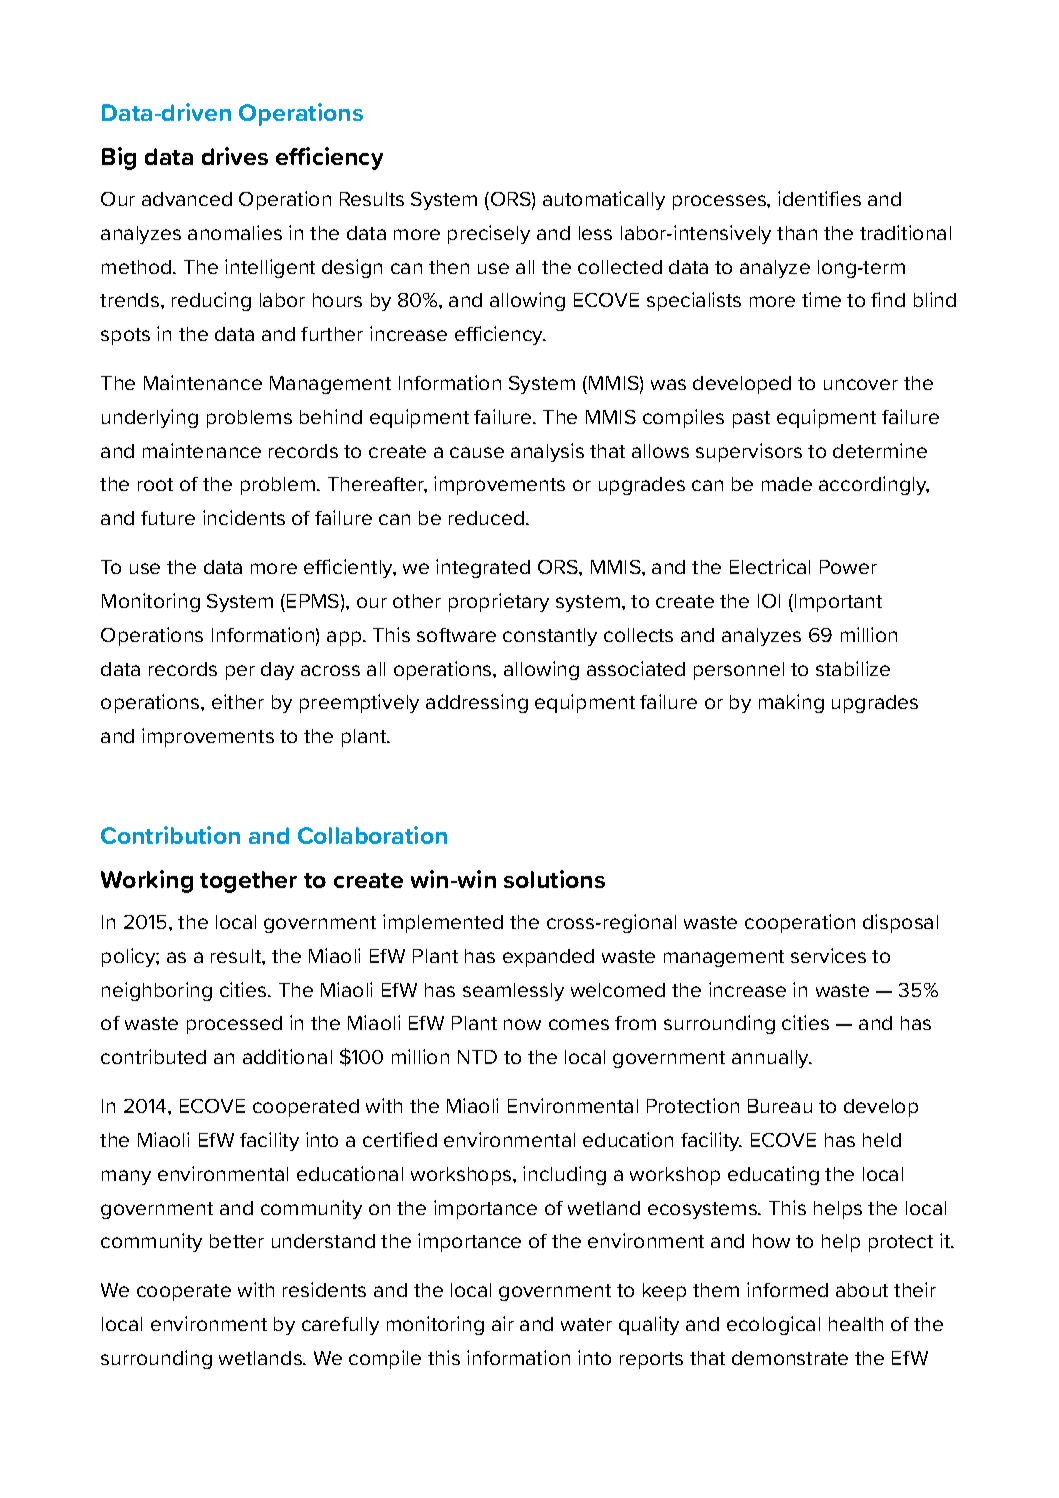 This document has width=1059, height=1498. Describe the element at coordinates (819, 198) in the document. I see `identifies` at that location.
